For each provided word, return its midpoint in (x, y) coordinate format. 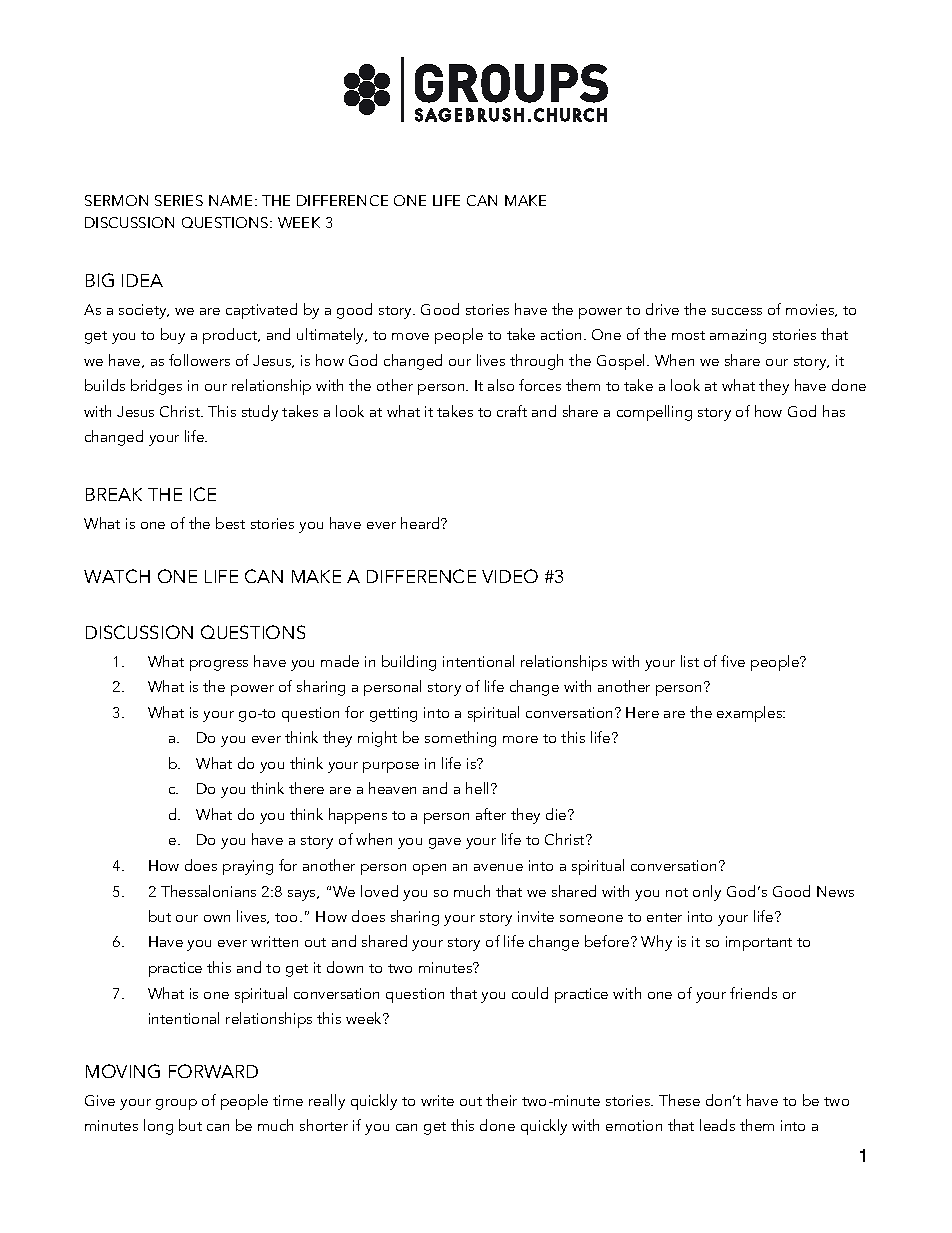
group (176, 1104)
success (737, 311)
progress (219, 665)
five (733, 661)
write (437, 1100)
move (410, 336)
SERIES (179, 200)
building (409, 663)
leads (717, 1125)
